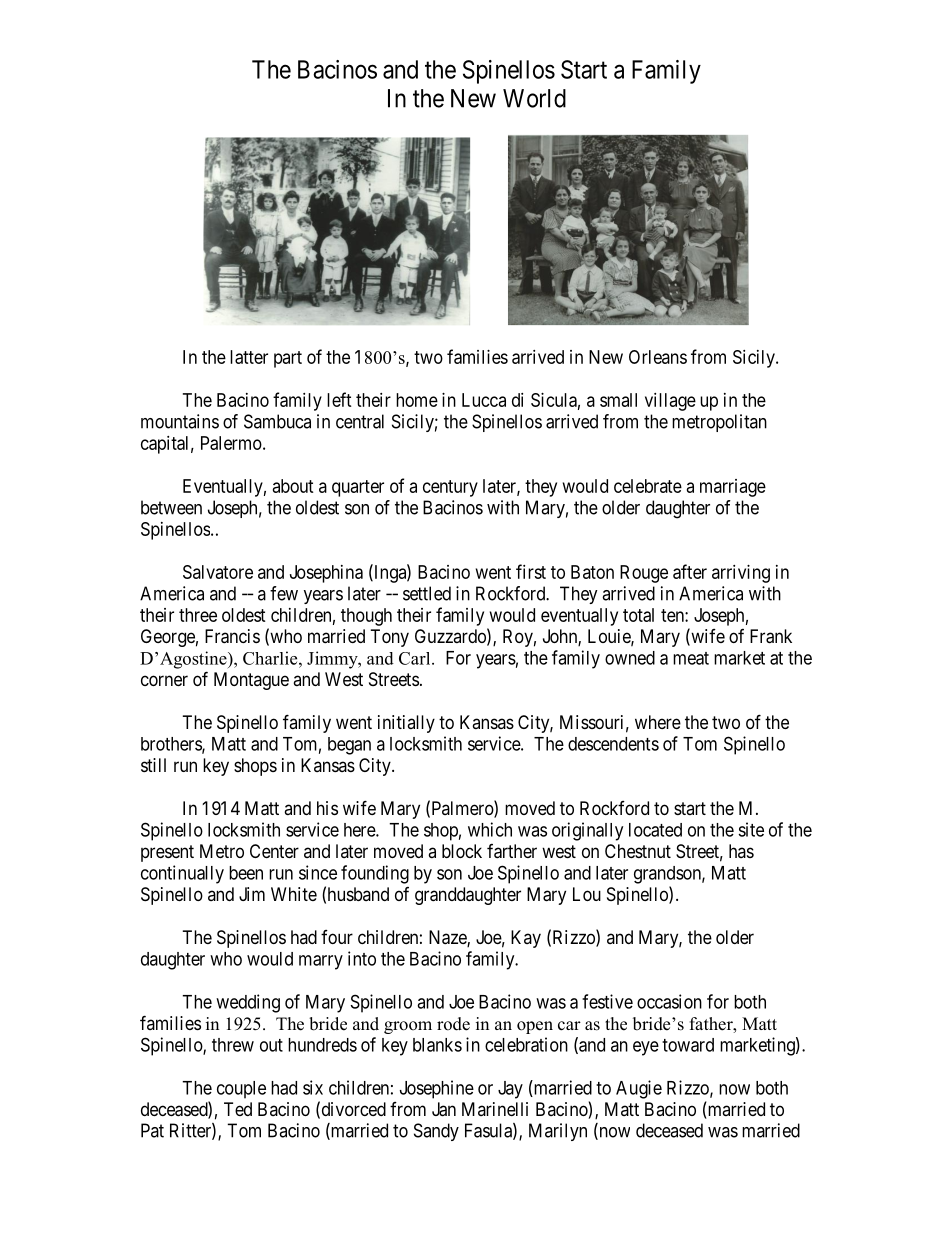 The image size is (952, 1233). I want to click on Orleans, so click(658, 357).
